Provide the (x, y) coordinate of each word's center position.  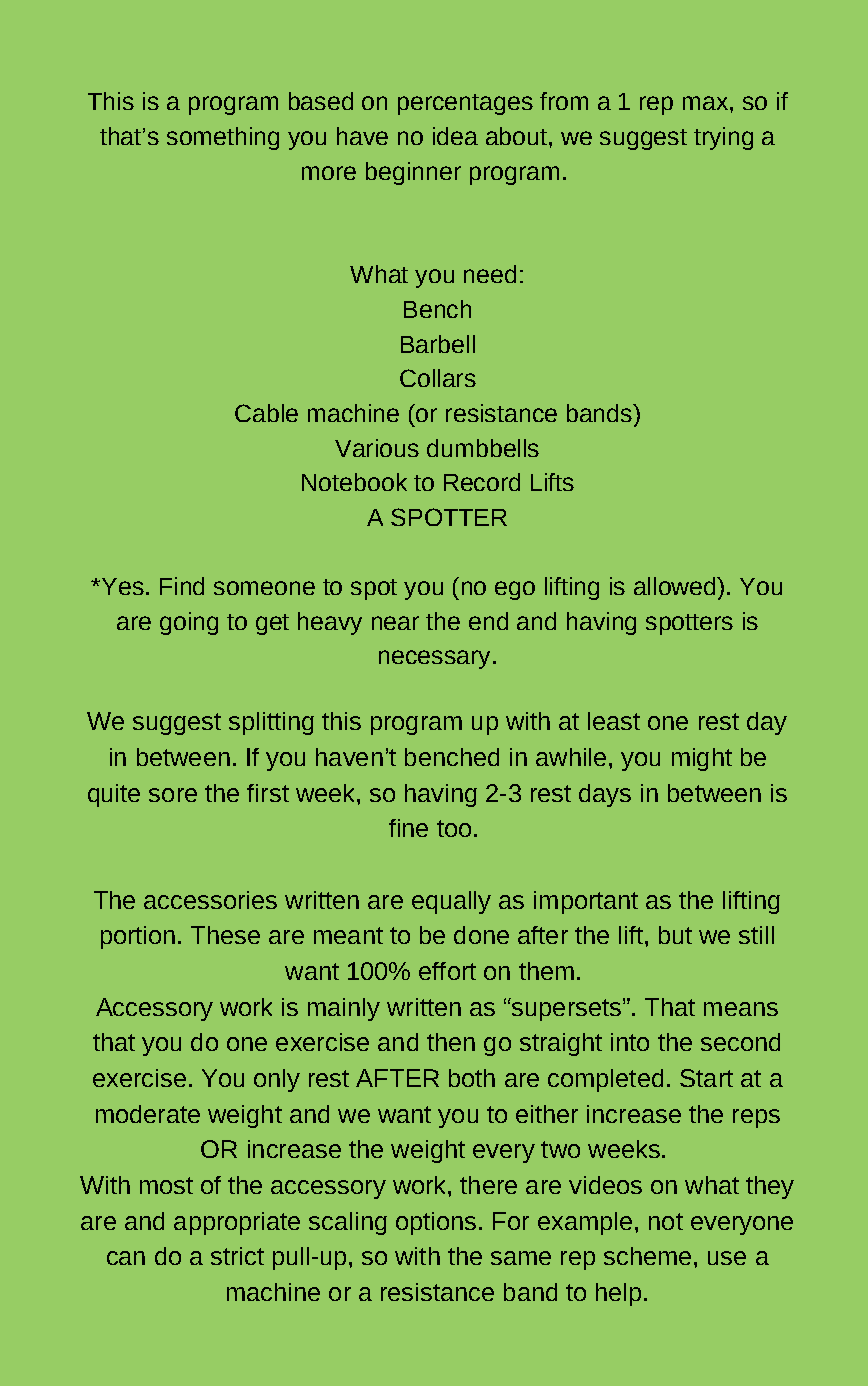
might (702, 759)
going (189, 623)
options (436, 1223)
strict (237, 1256)
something (223, 138)
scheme (647, 1256)
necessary (434, 659)
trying (723, 138)
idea (455, 136)
